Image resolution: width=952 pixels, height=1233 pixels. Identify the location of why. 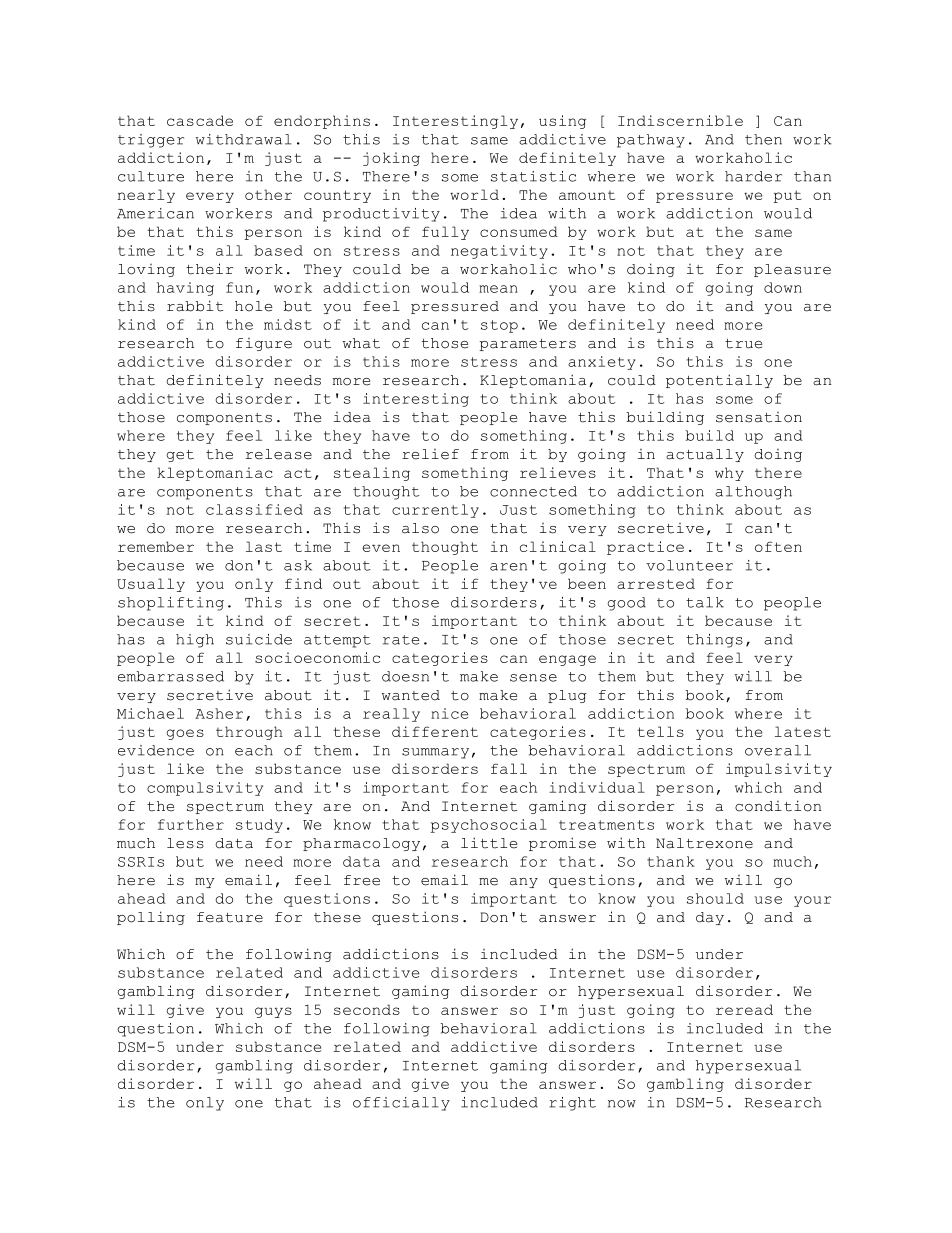
(729, 474).
